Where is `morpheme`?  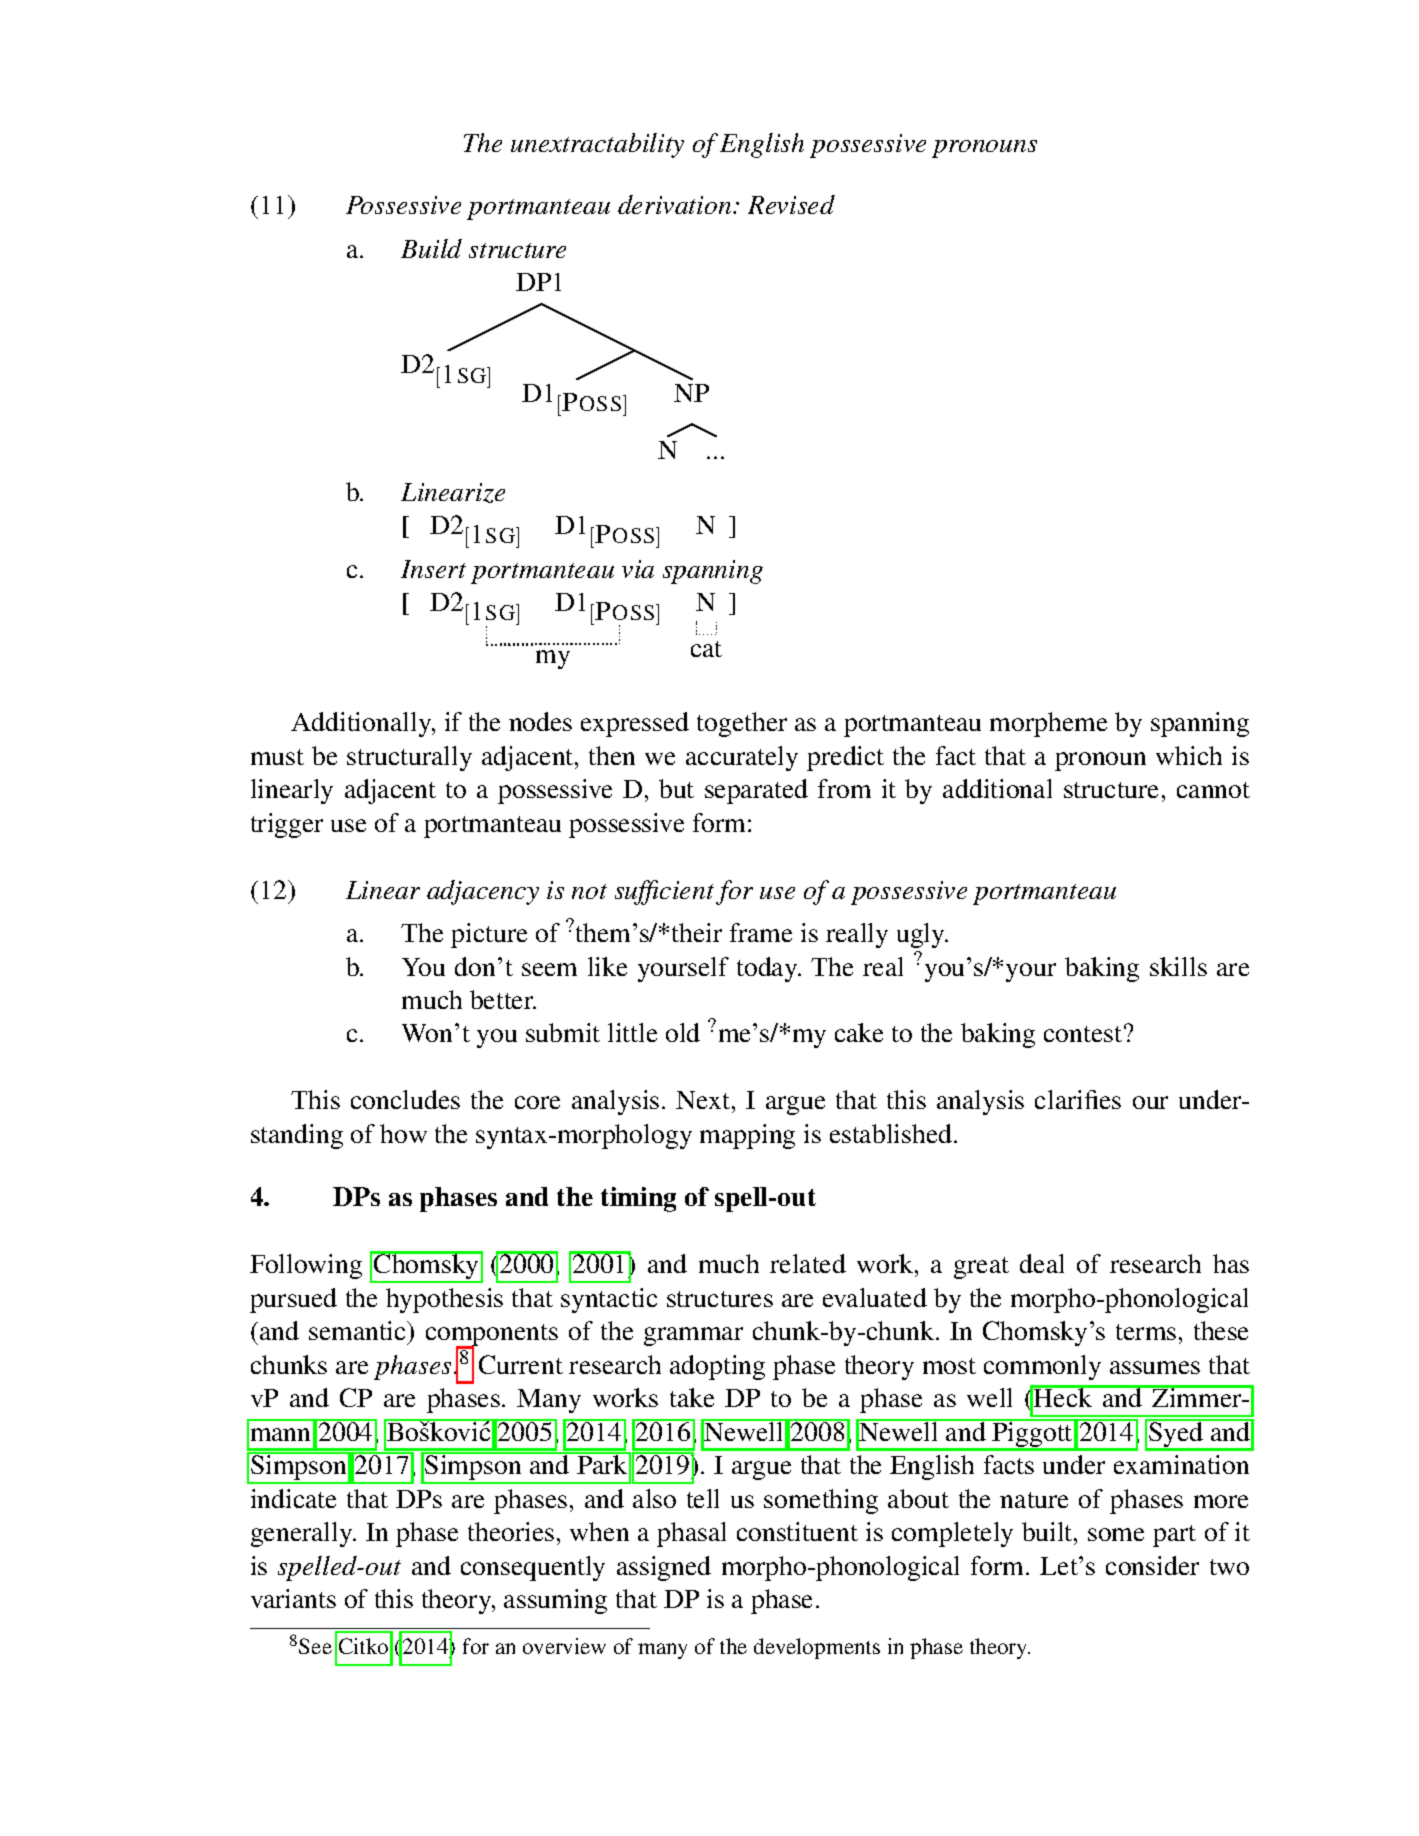 morpheme is located at coordinates (1048, 724).
